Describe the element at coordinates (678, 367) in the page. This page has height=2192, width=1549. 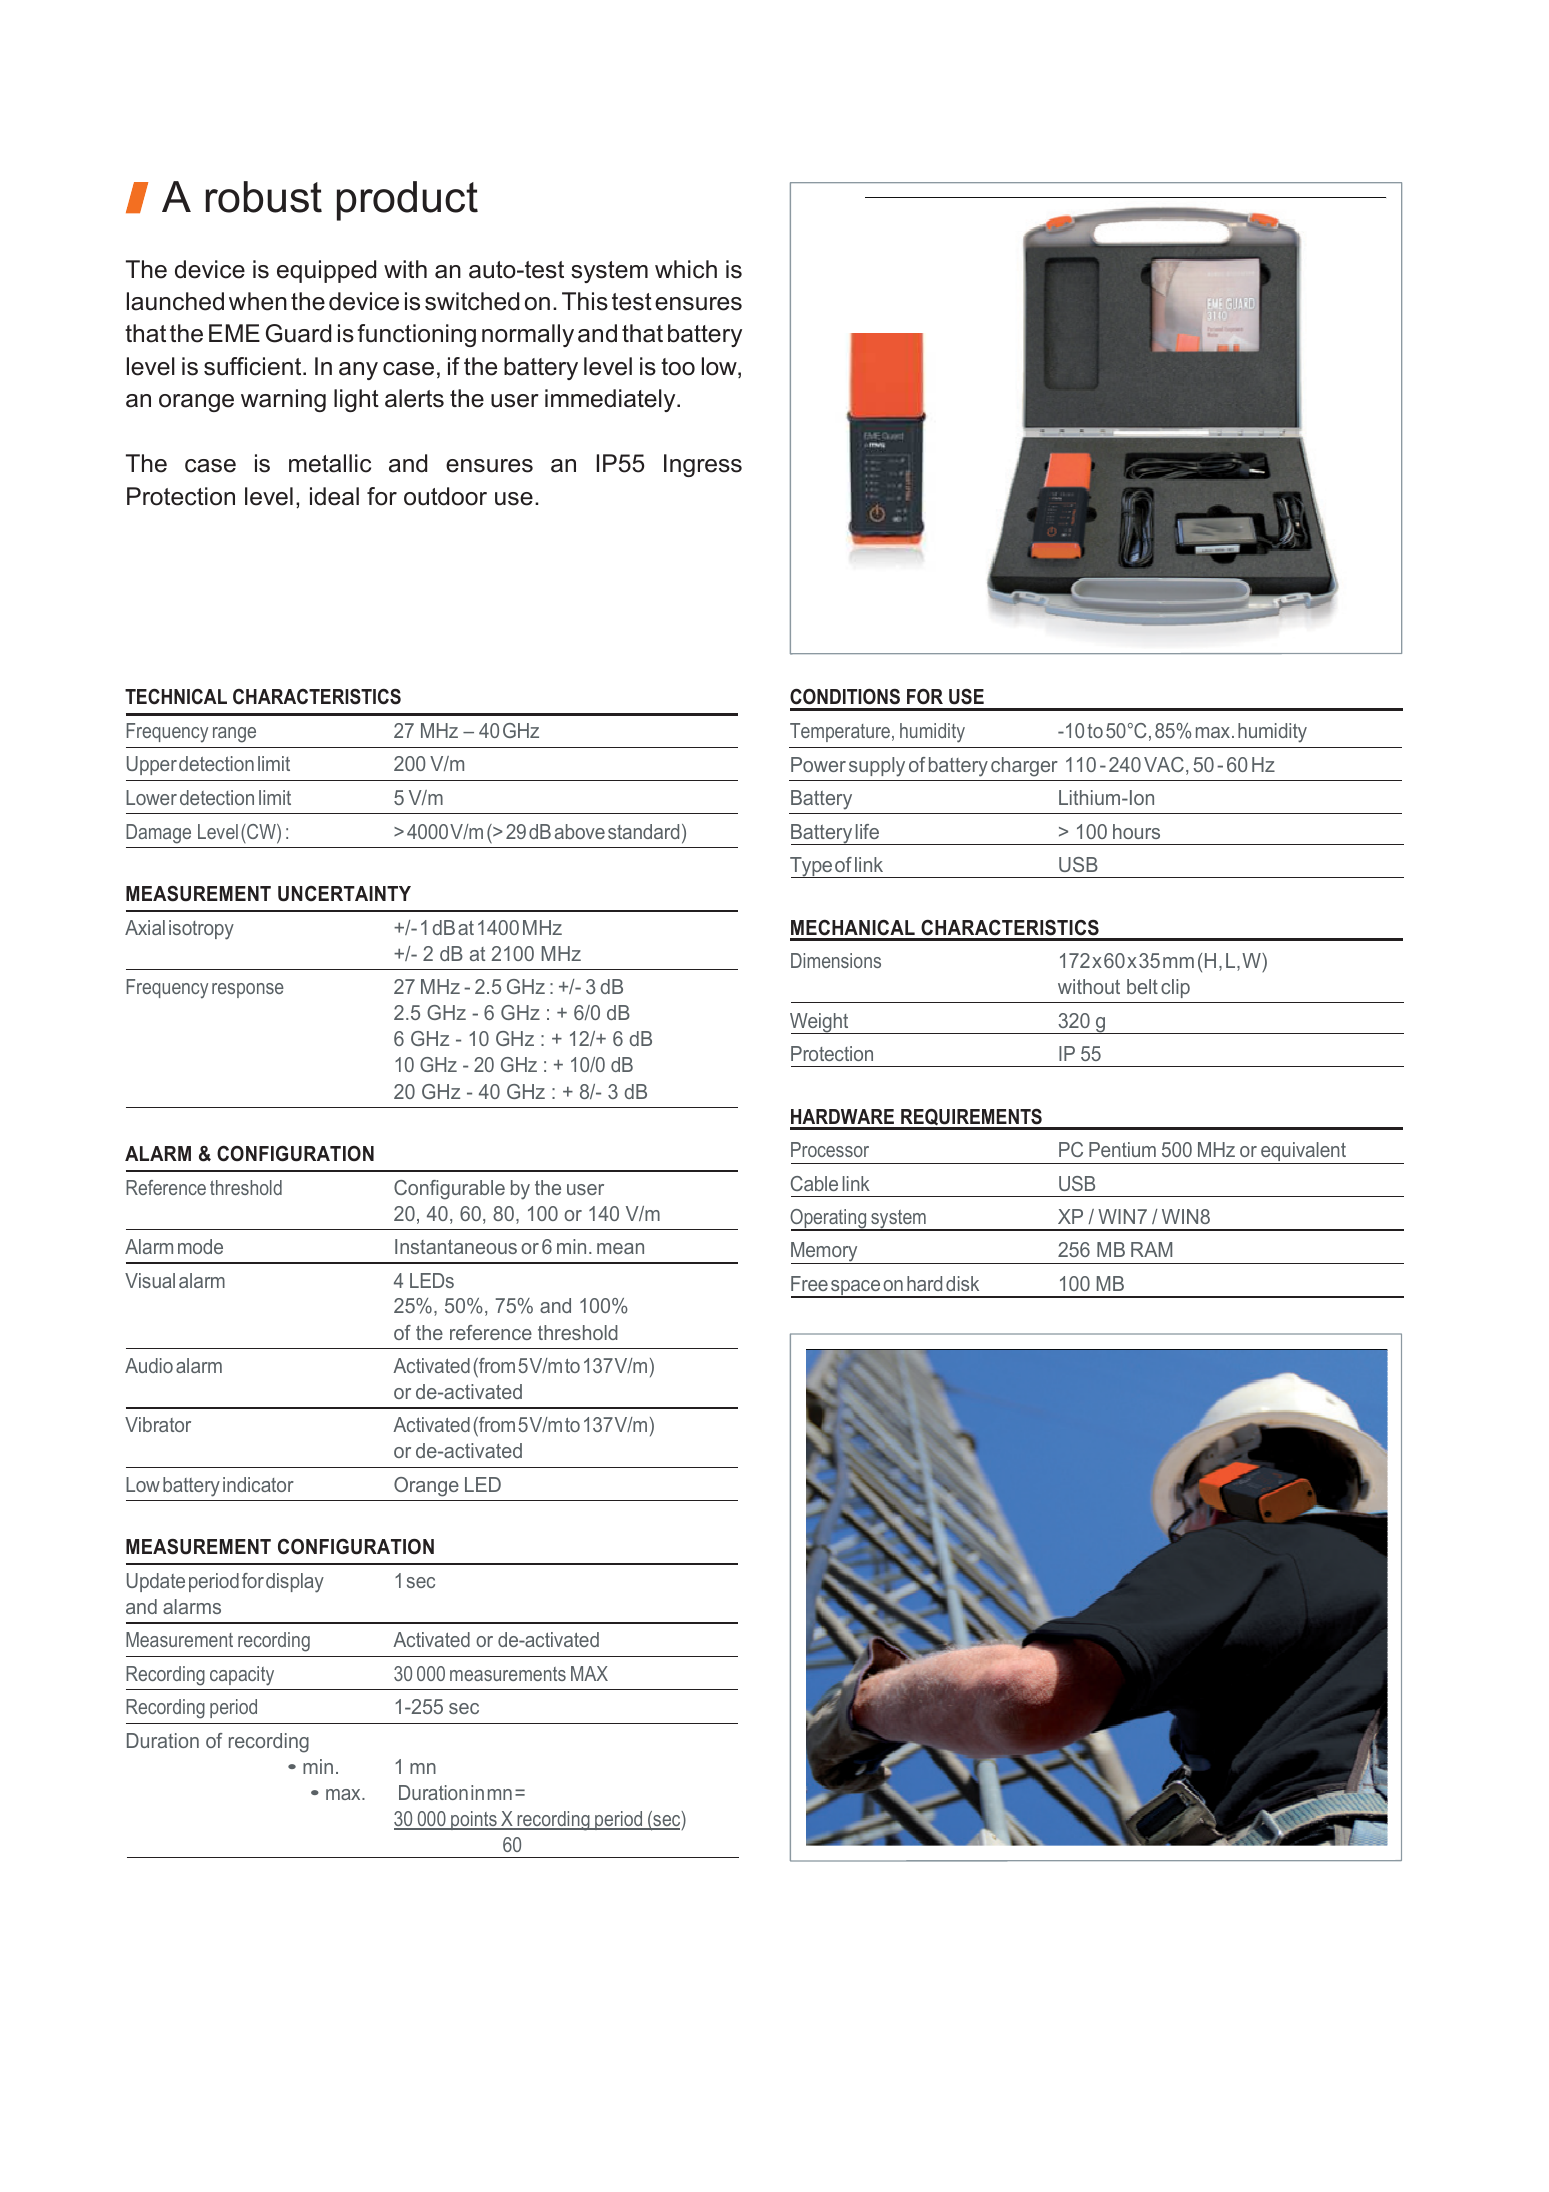
I see `too` at that location.
